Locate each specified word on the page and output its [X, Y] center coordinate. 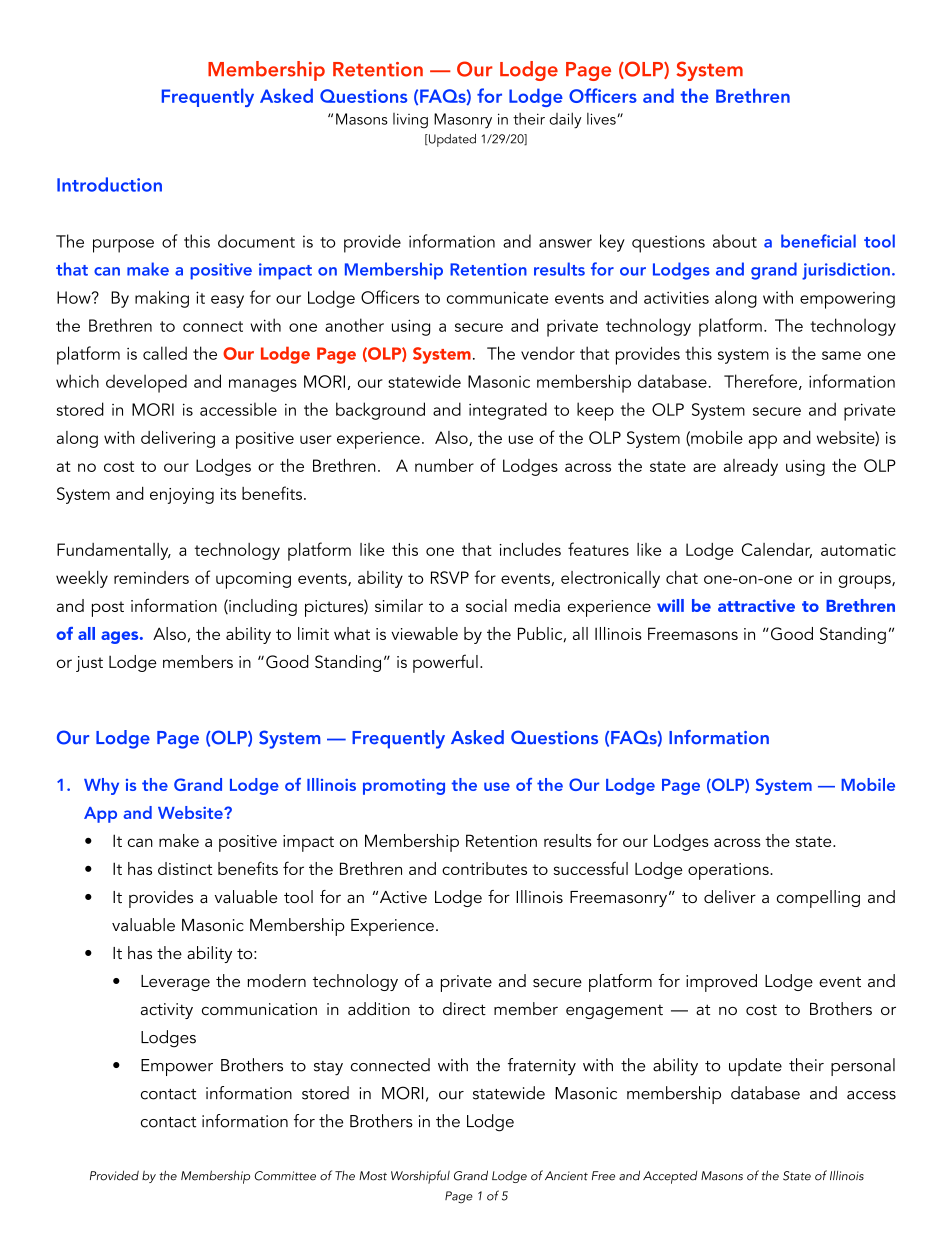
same [841, 355]
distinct [185, 868]
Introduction [109, 184]
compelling [818, 899]
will [670, 605]
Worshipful [420, 1177]
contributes [484, 868]
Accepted [670, 1177]
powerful [445, 663]
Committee [285, 1176]
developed [146, 383]
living [410, 121]
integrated [508, 411]
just [89, 664]
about [735, 241]
